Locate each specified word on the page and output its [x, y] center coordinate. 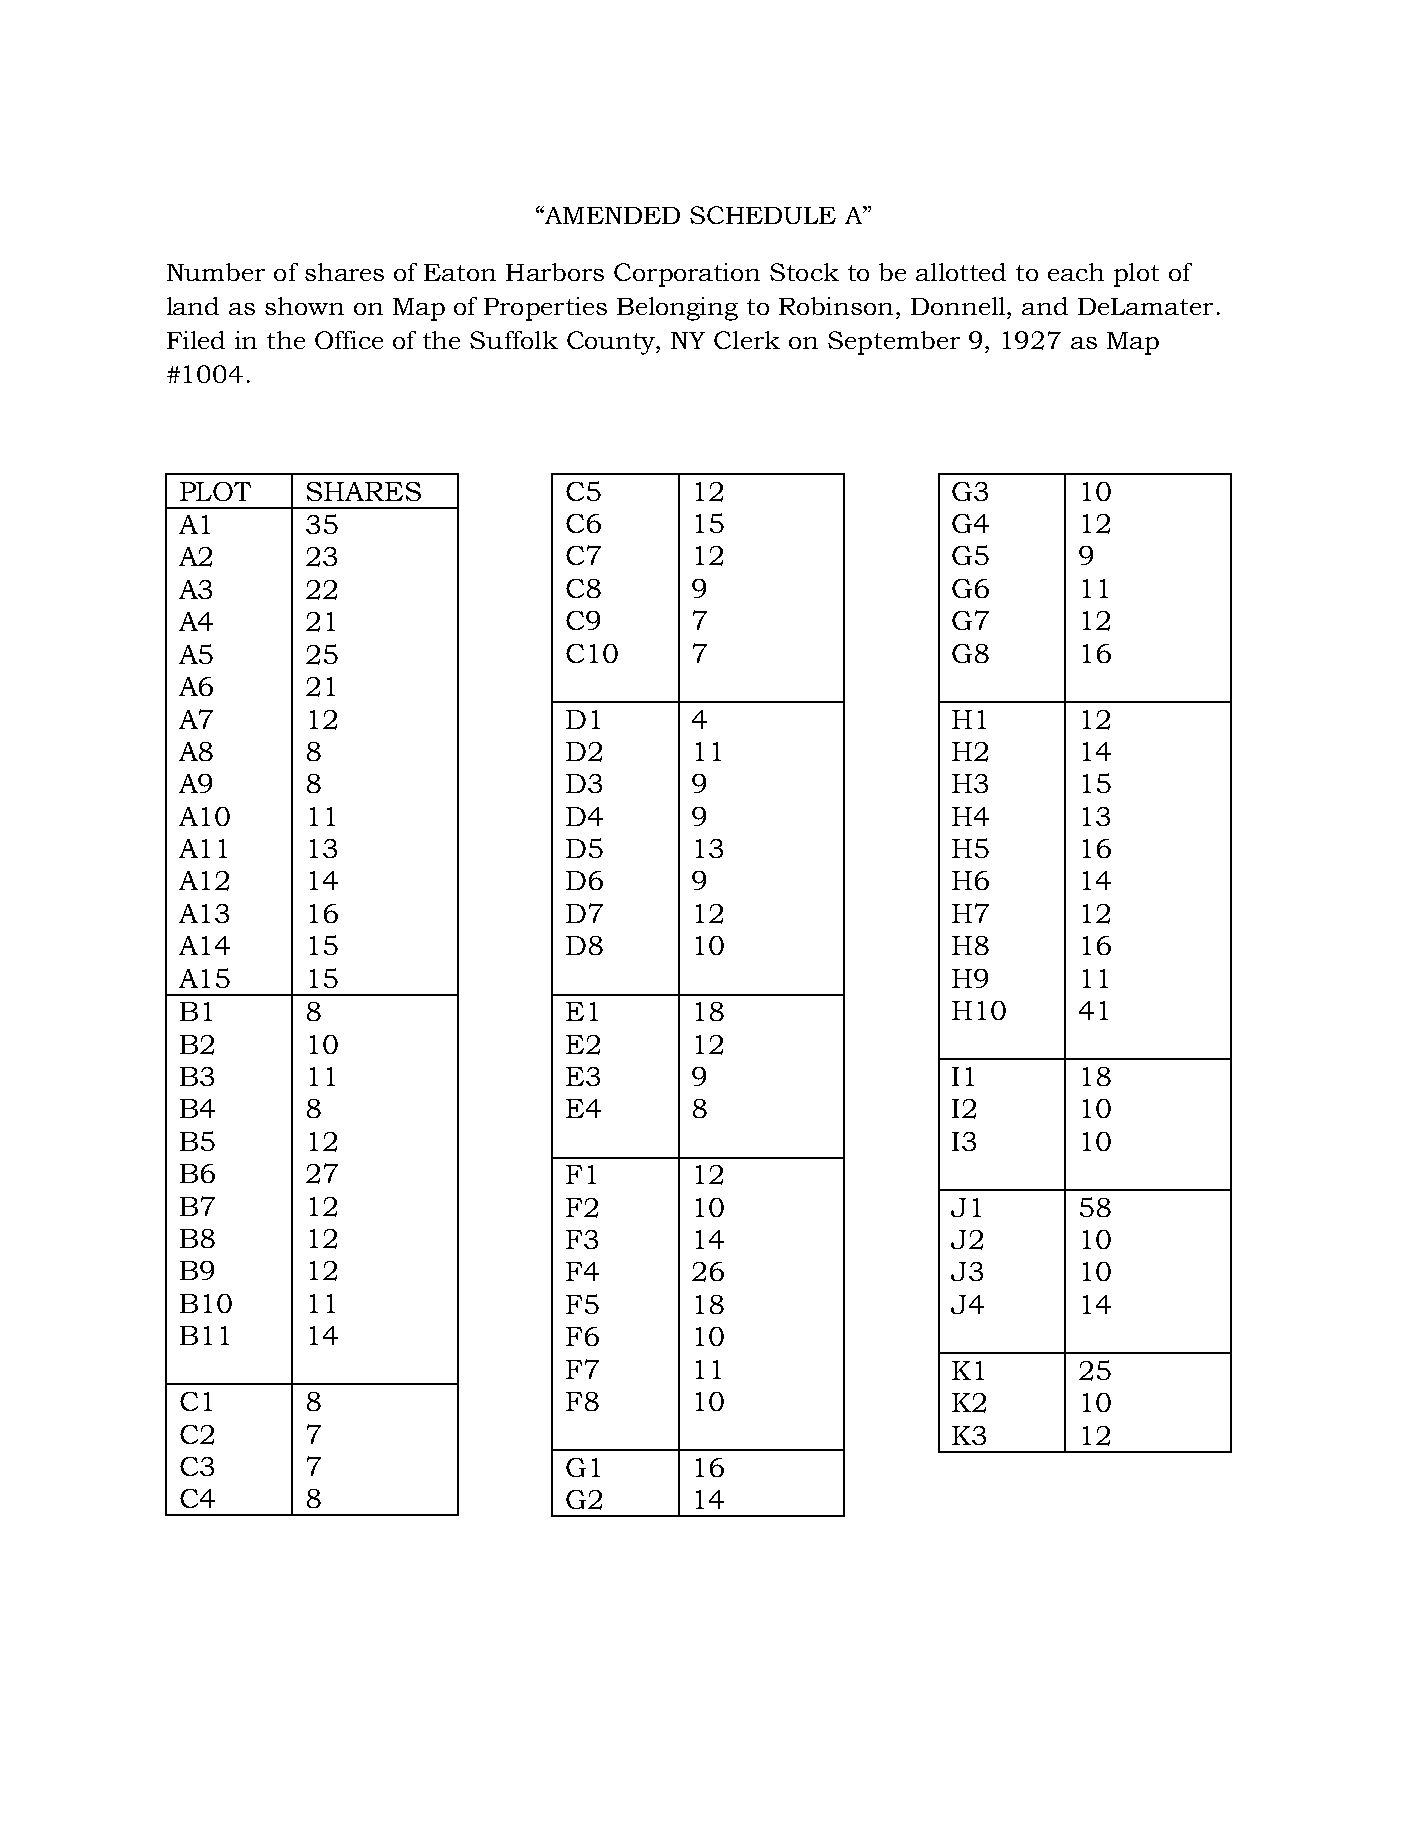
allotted [961, 272]
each [1076, 272]
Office [349, 340]
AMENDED [611, 215]
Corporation [687, 275]
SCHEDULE [763, 215]
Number [216, 272]
